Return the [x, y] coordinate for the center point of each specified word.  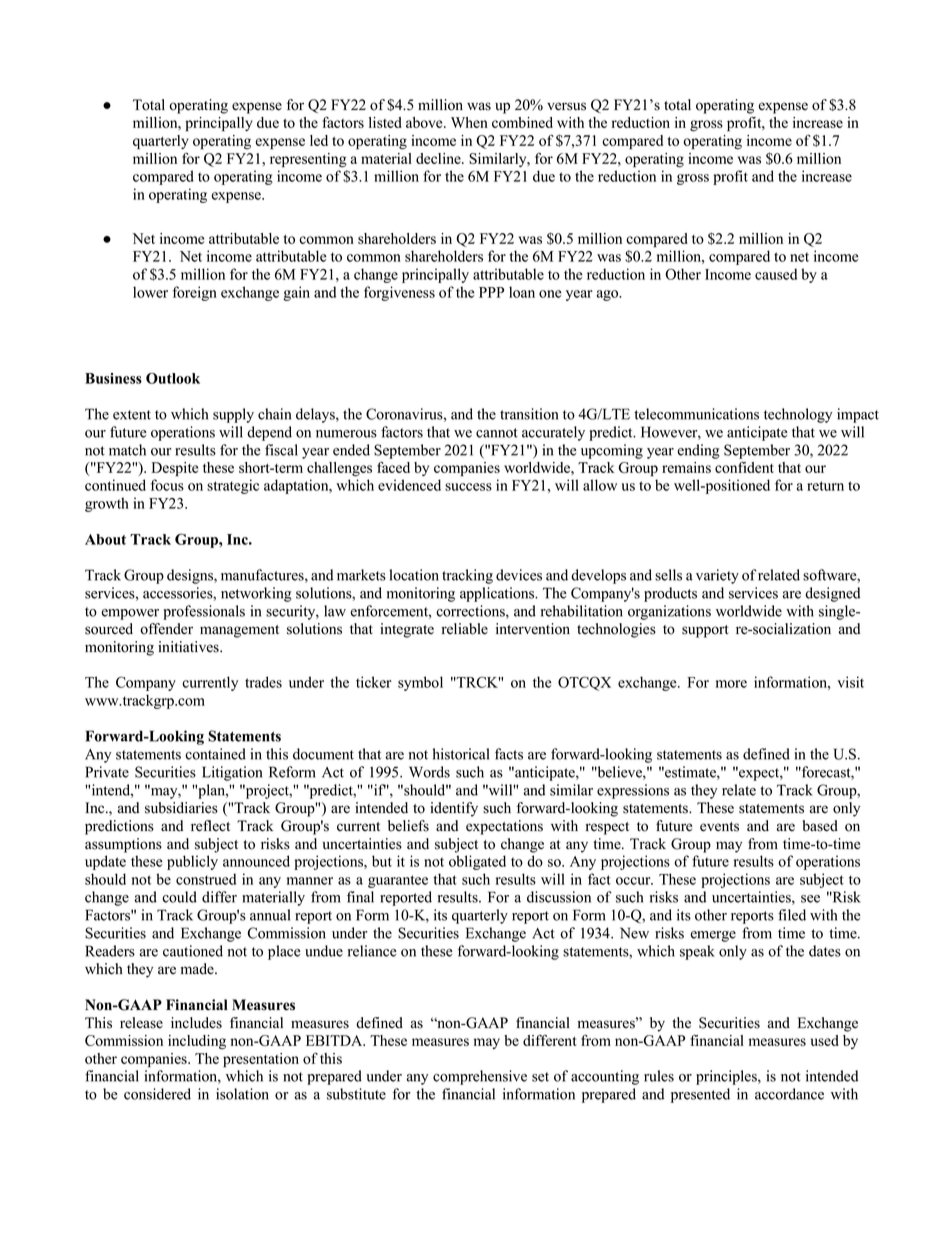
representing [308, 160]
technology [798, 415]
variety [717, 576]
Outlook [173, 378]
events [719, 827]
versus [566, 106]
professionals [204, 612]
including [197, 1042]
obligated [477, 862]
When [469, 122]
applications [498, 594]
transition [529, 414]
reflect [210, 826]
